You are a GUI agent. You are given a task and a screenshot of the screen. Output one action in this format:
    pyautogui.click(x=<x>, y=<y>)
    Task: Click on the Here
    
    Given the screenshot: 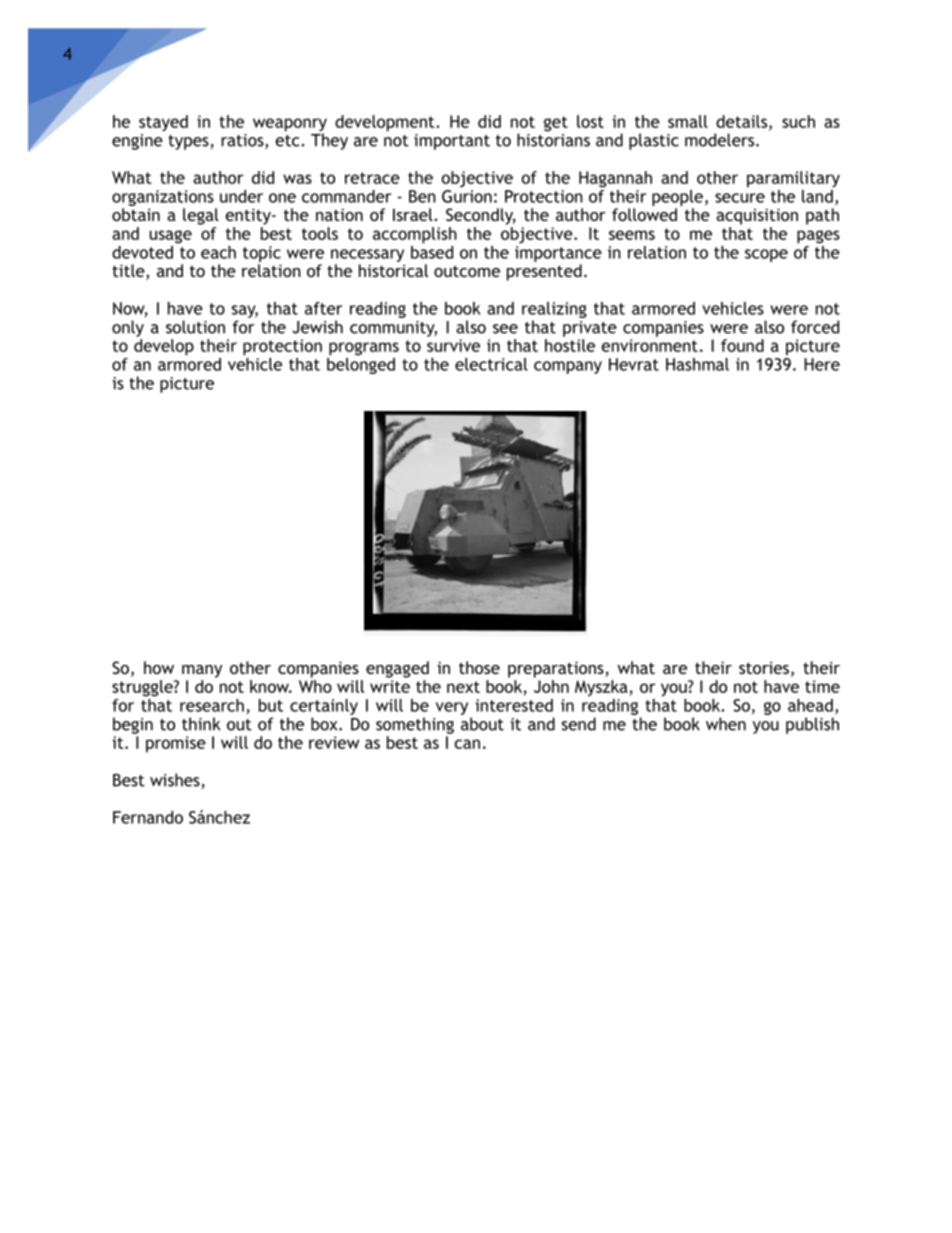 What is the action you would take?
    pyautogui.click(x=822, y=364)
